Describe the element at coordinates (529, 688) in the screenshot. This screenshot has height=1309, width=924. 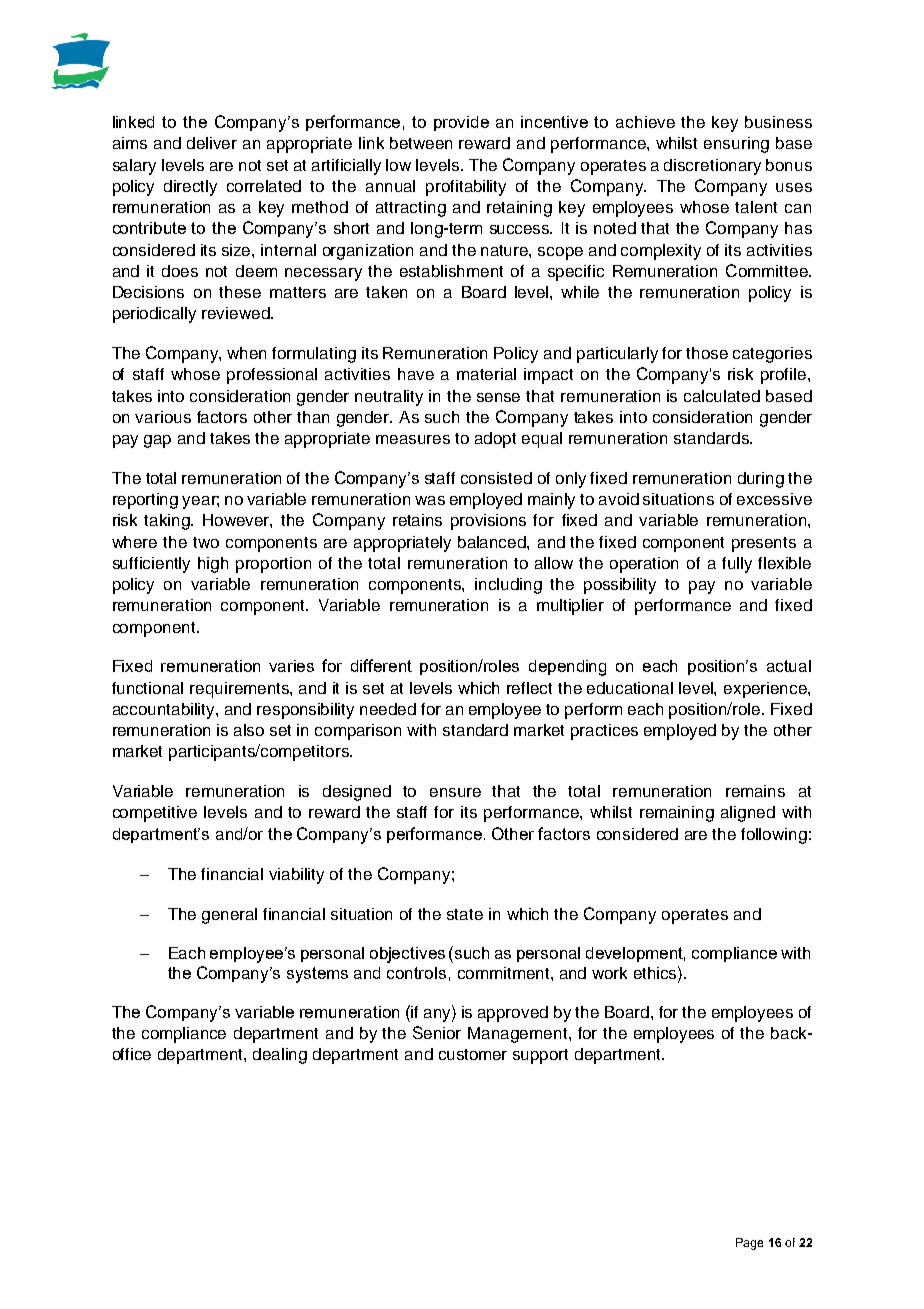
I see `reflect` at that location.
